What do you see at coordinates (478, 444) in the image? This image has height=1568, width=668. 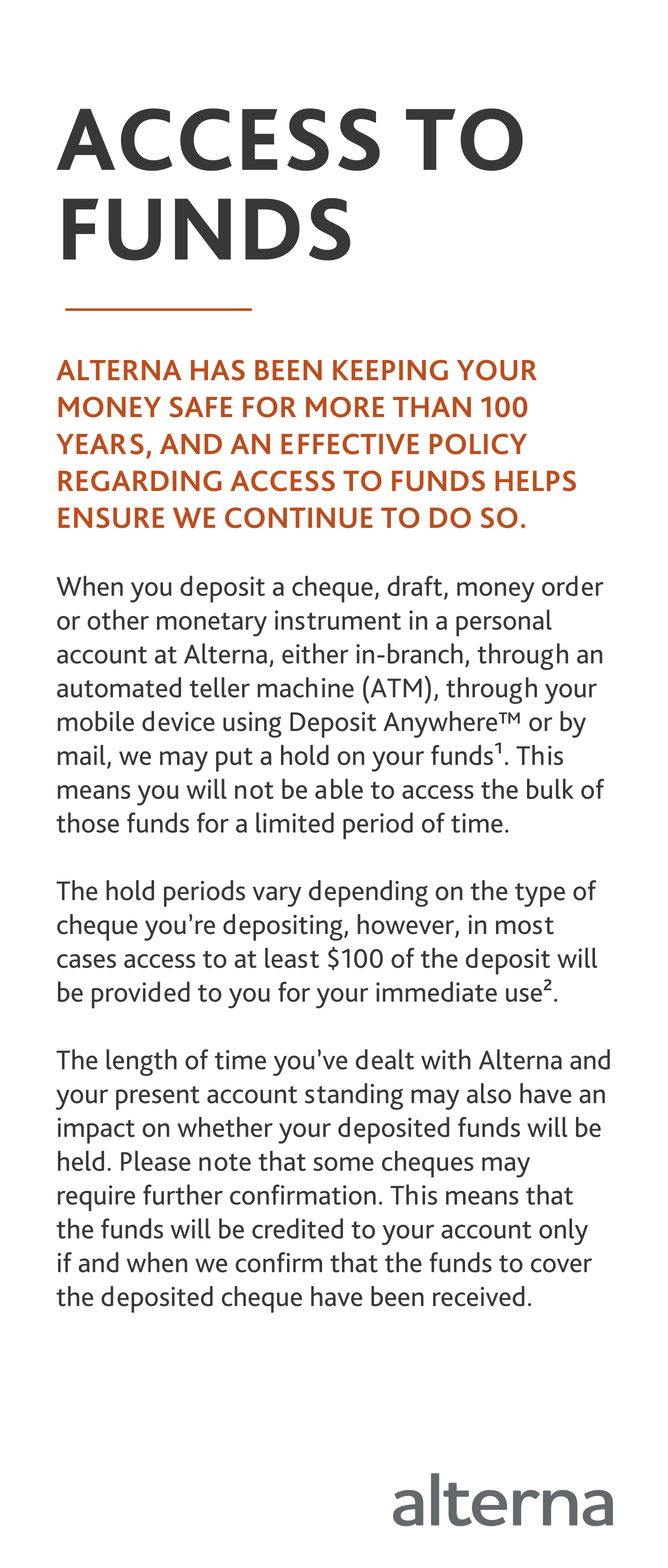 I see `POLICY` at bounding box center [478, 444].
